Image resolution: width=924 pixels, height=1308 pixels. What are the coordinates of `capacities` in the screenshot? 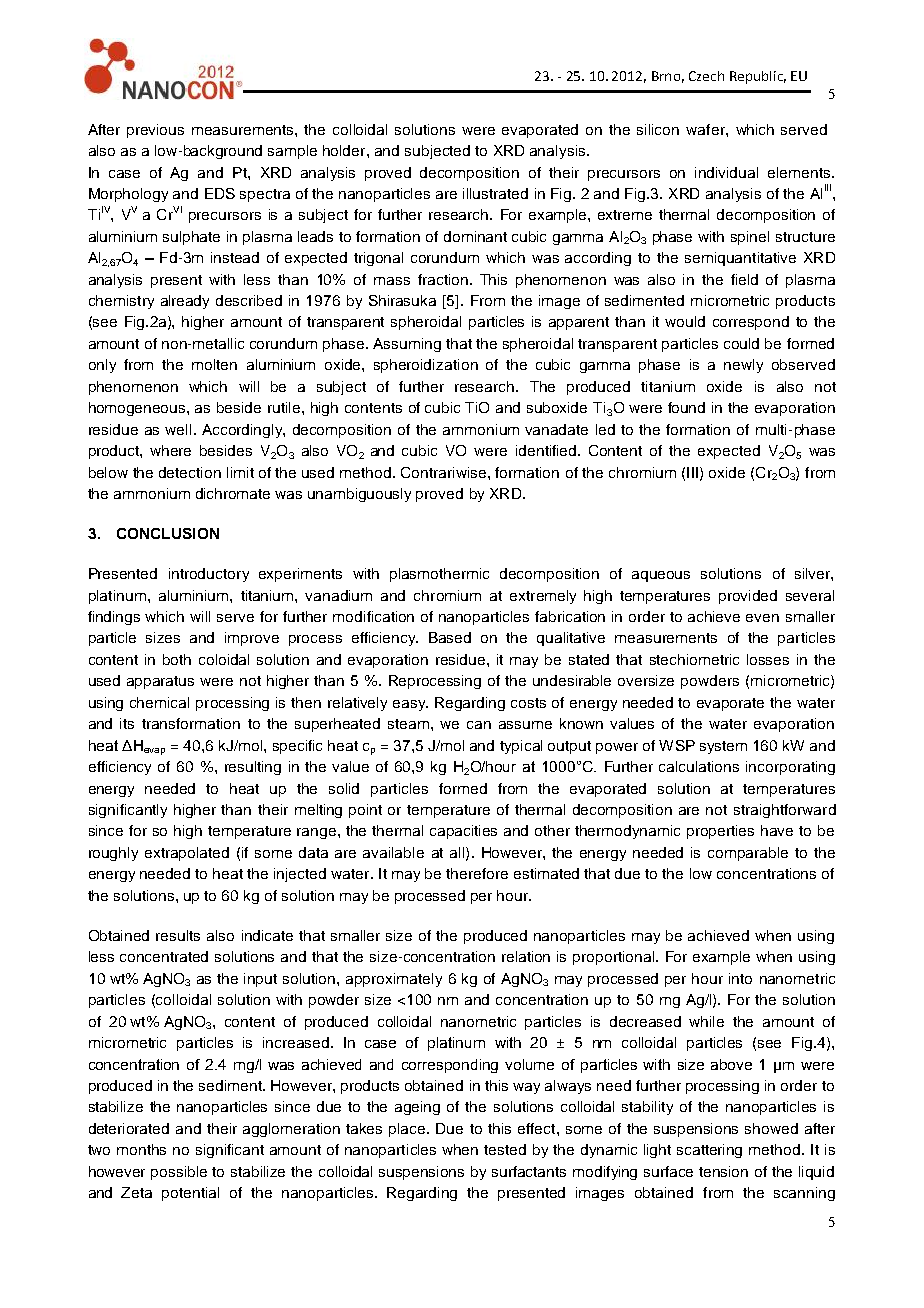 It's located at (463, 832).
